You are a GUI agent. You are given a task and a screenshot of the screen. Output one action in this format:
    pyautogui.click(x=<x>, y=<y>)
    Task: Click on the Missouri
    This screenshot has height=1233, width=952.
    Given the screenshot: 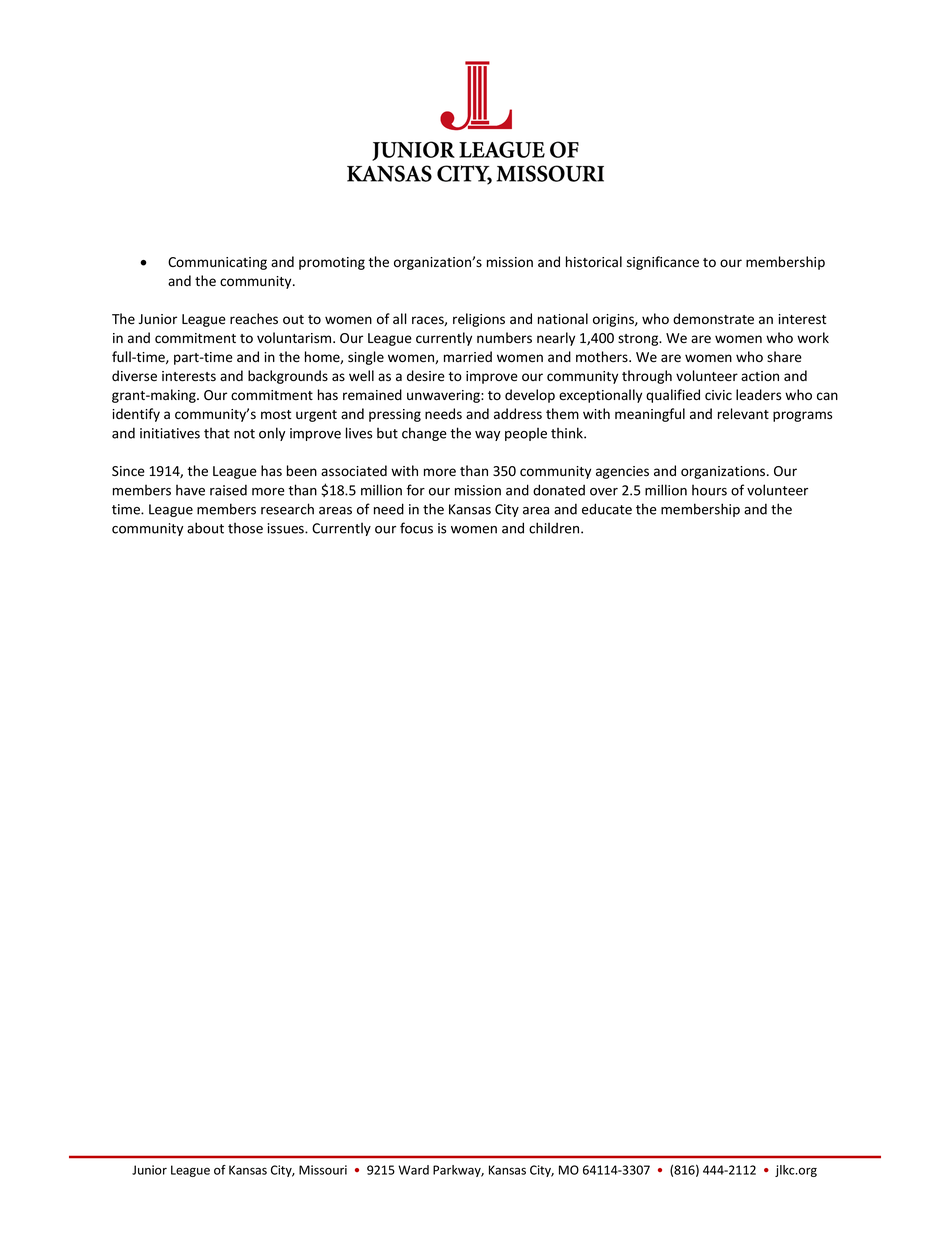 What is the action you would take?
    pyautogui.click(x=323, y=1170)
